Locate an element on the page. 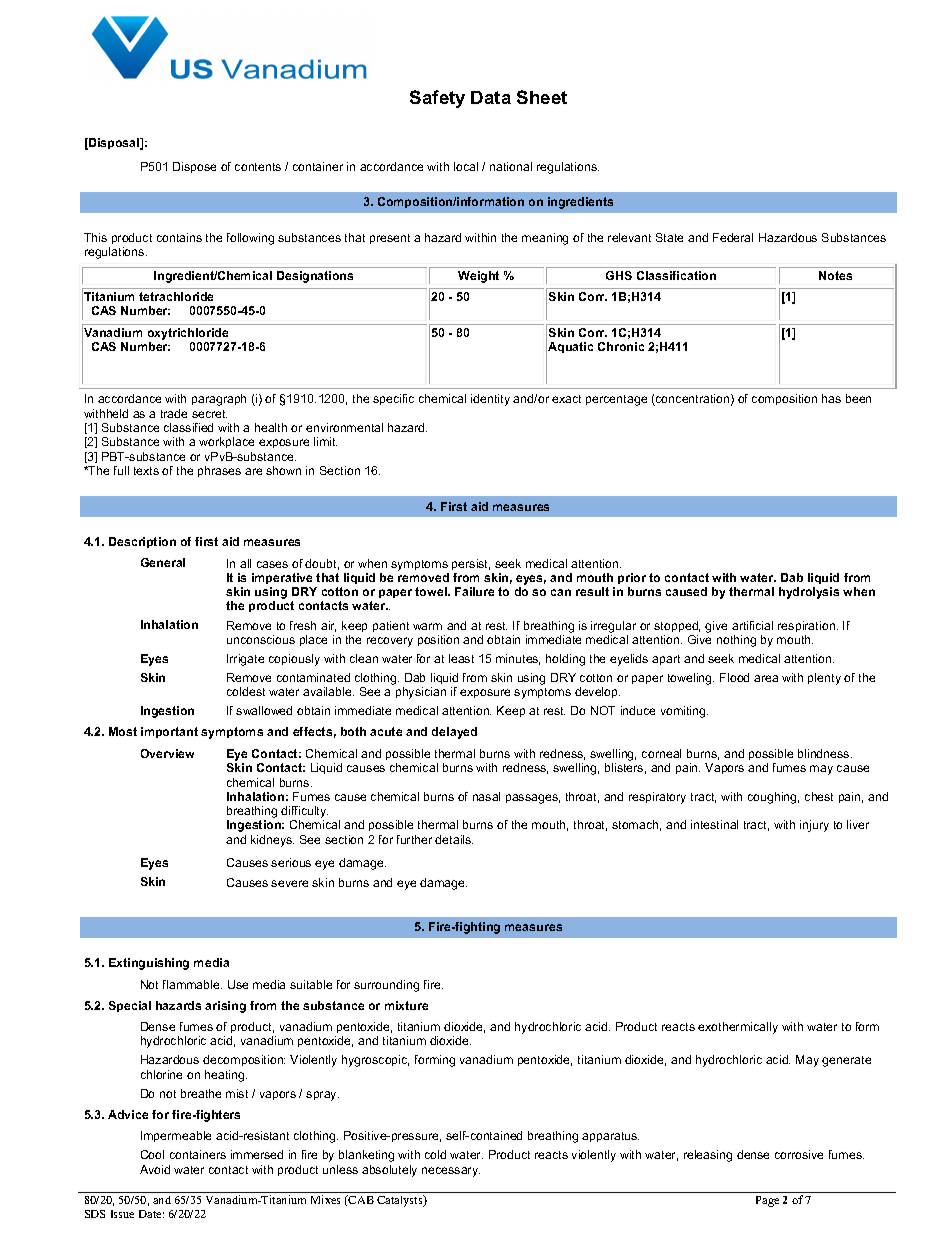 The width and height of the document is (952, 1233). least is located at coordinates (461, 658).
